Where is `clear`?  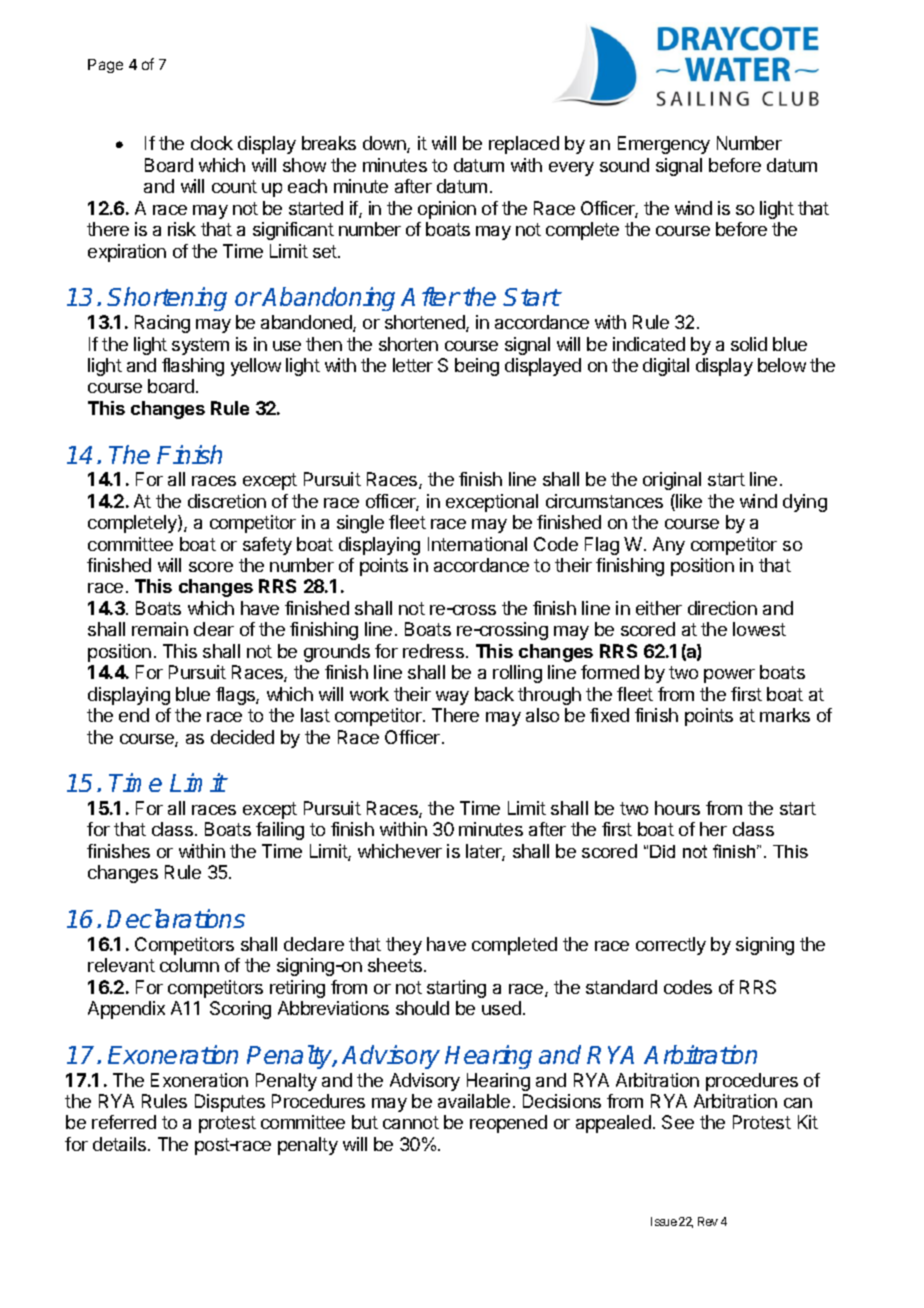 clear is located at coordinates (214, 629).
